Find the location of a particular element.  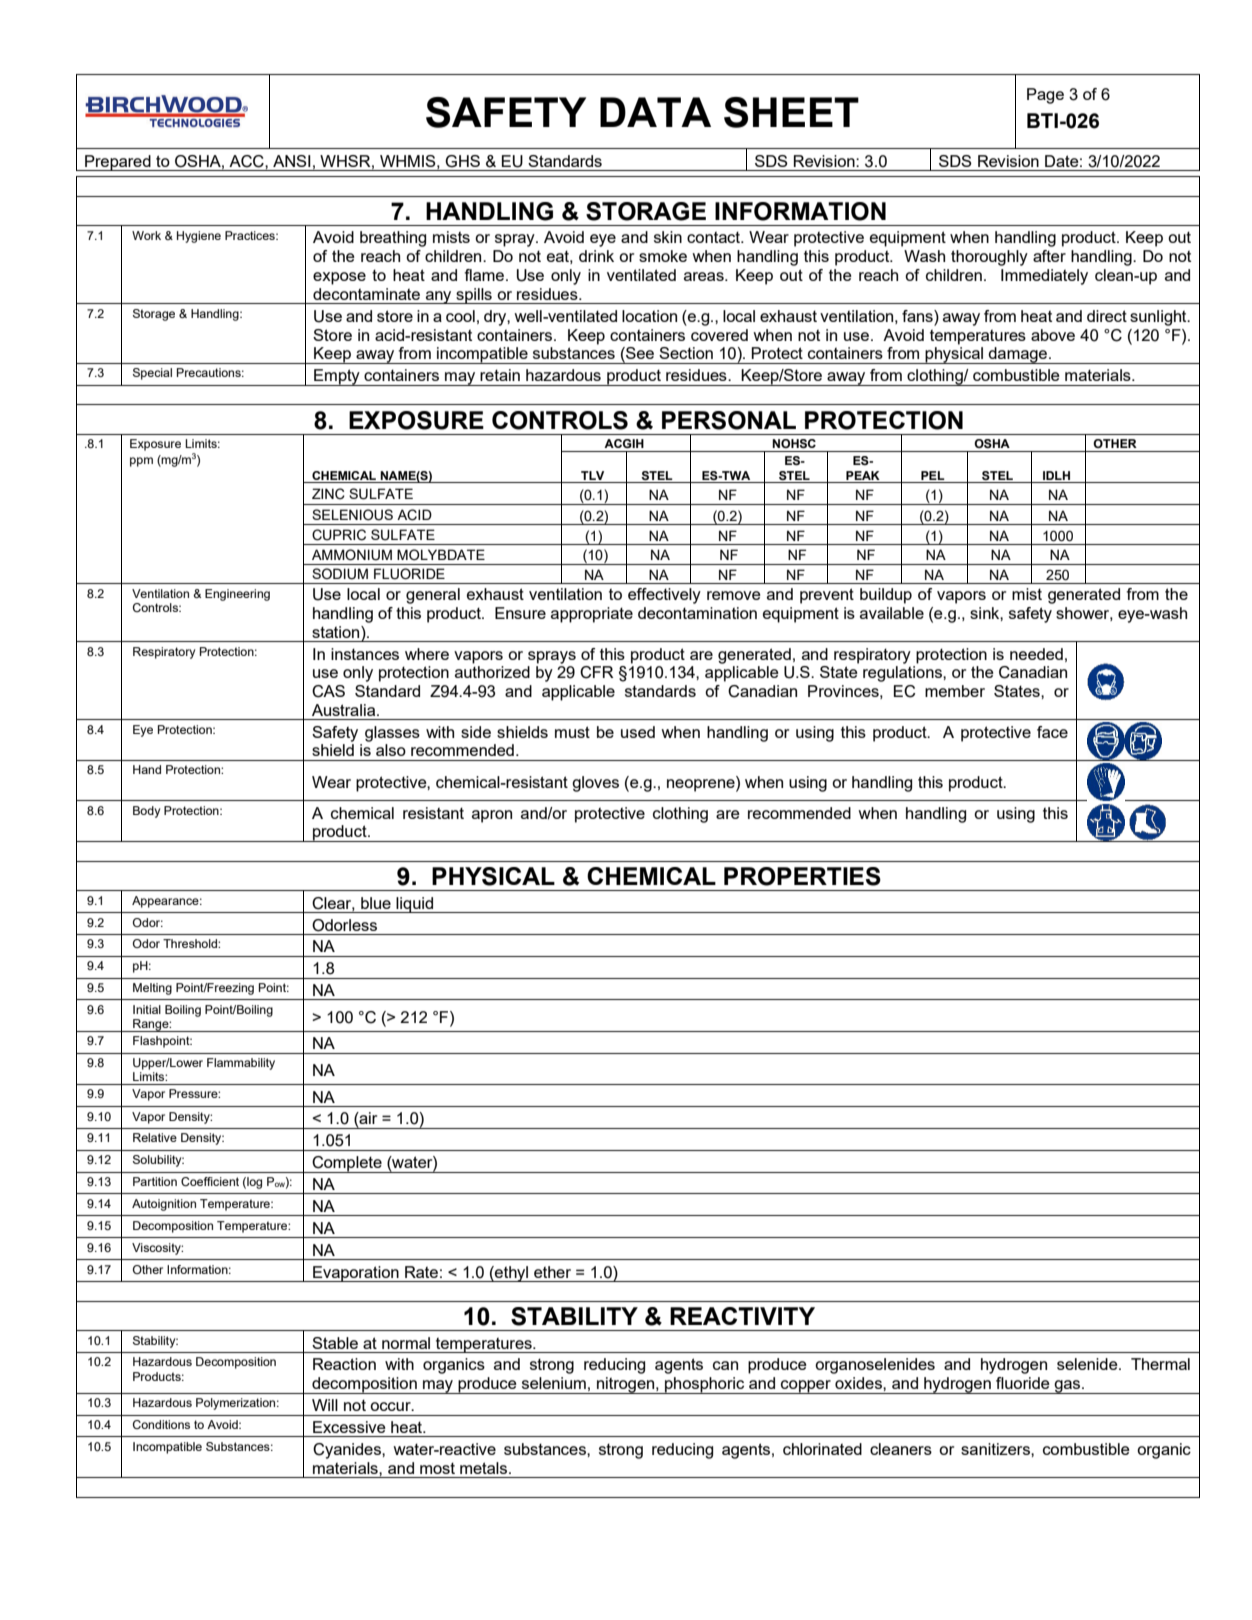

DATA is located at coordinates (655, 112).
